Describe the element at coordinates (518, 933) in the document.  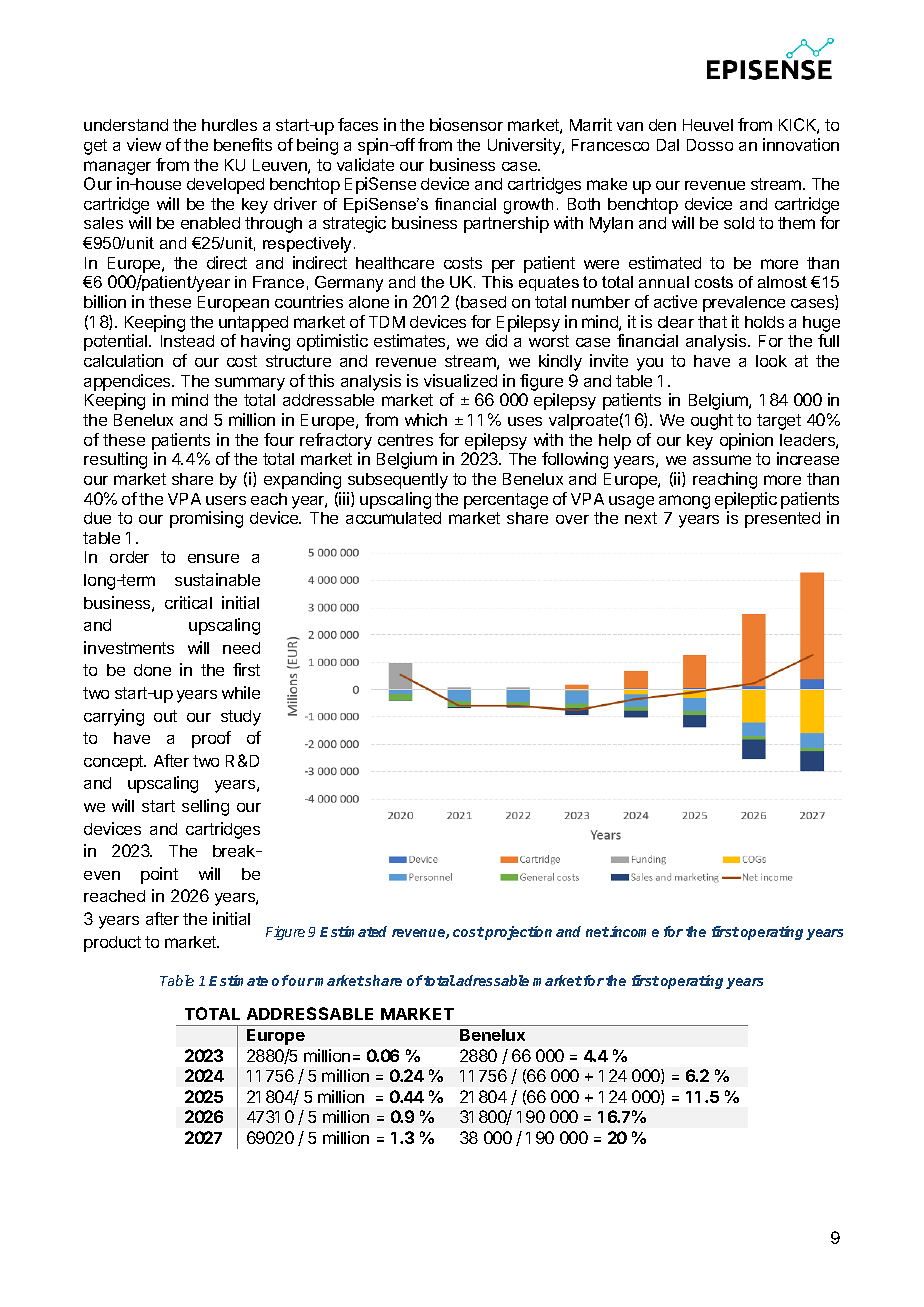
I see `projection` at that location.
